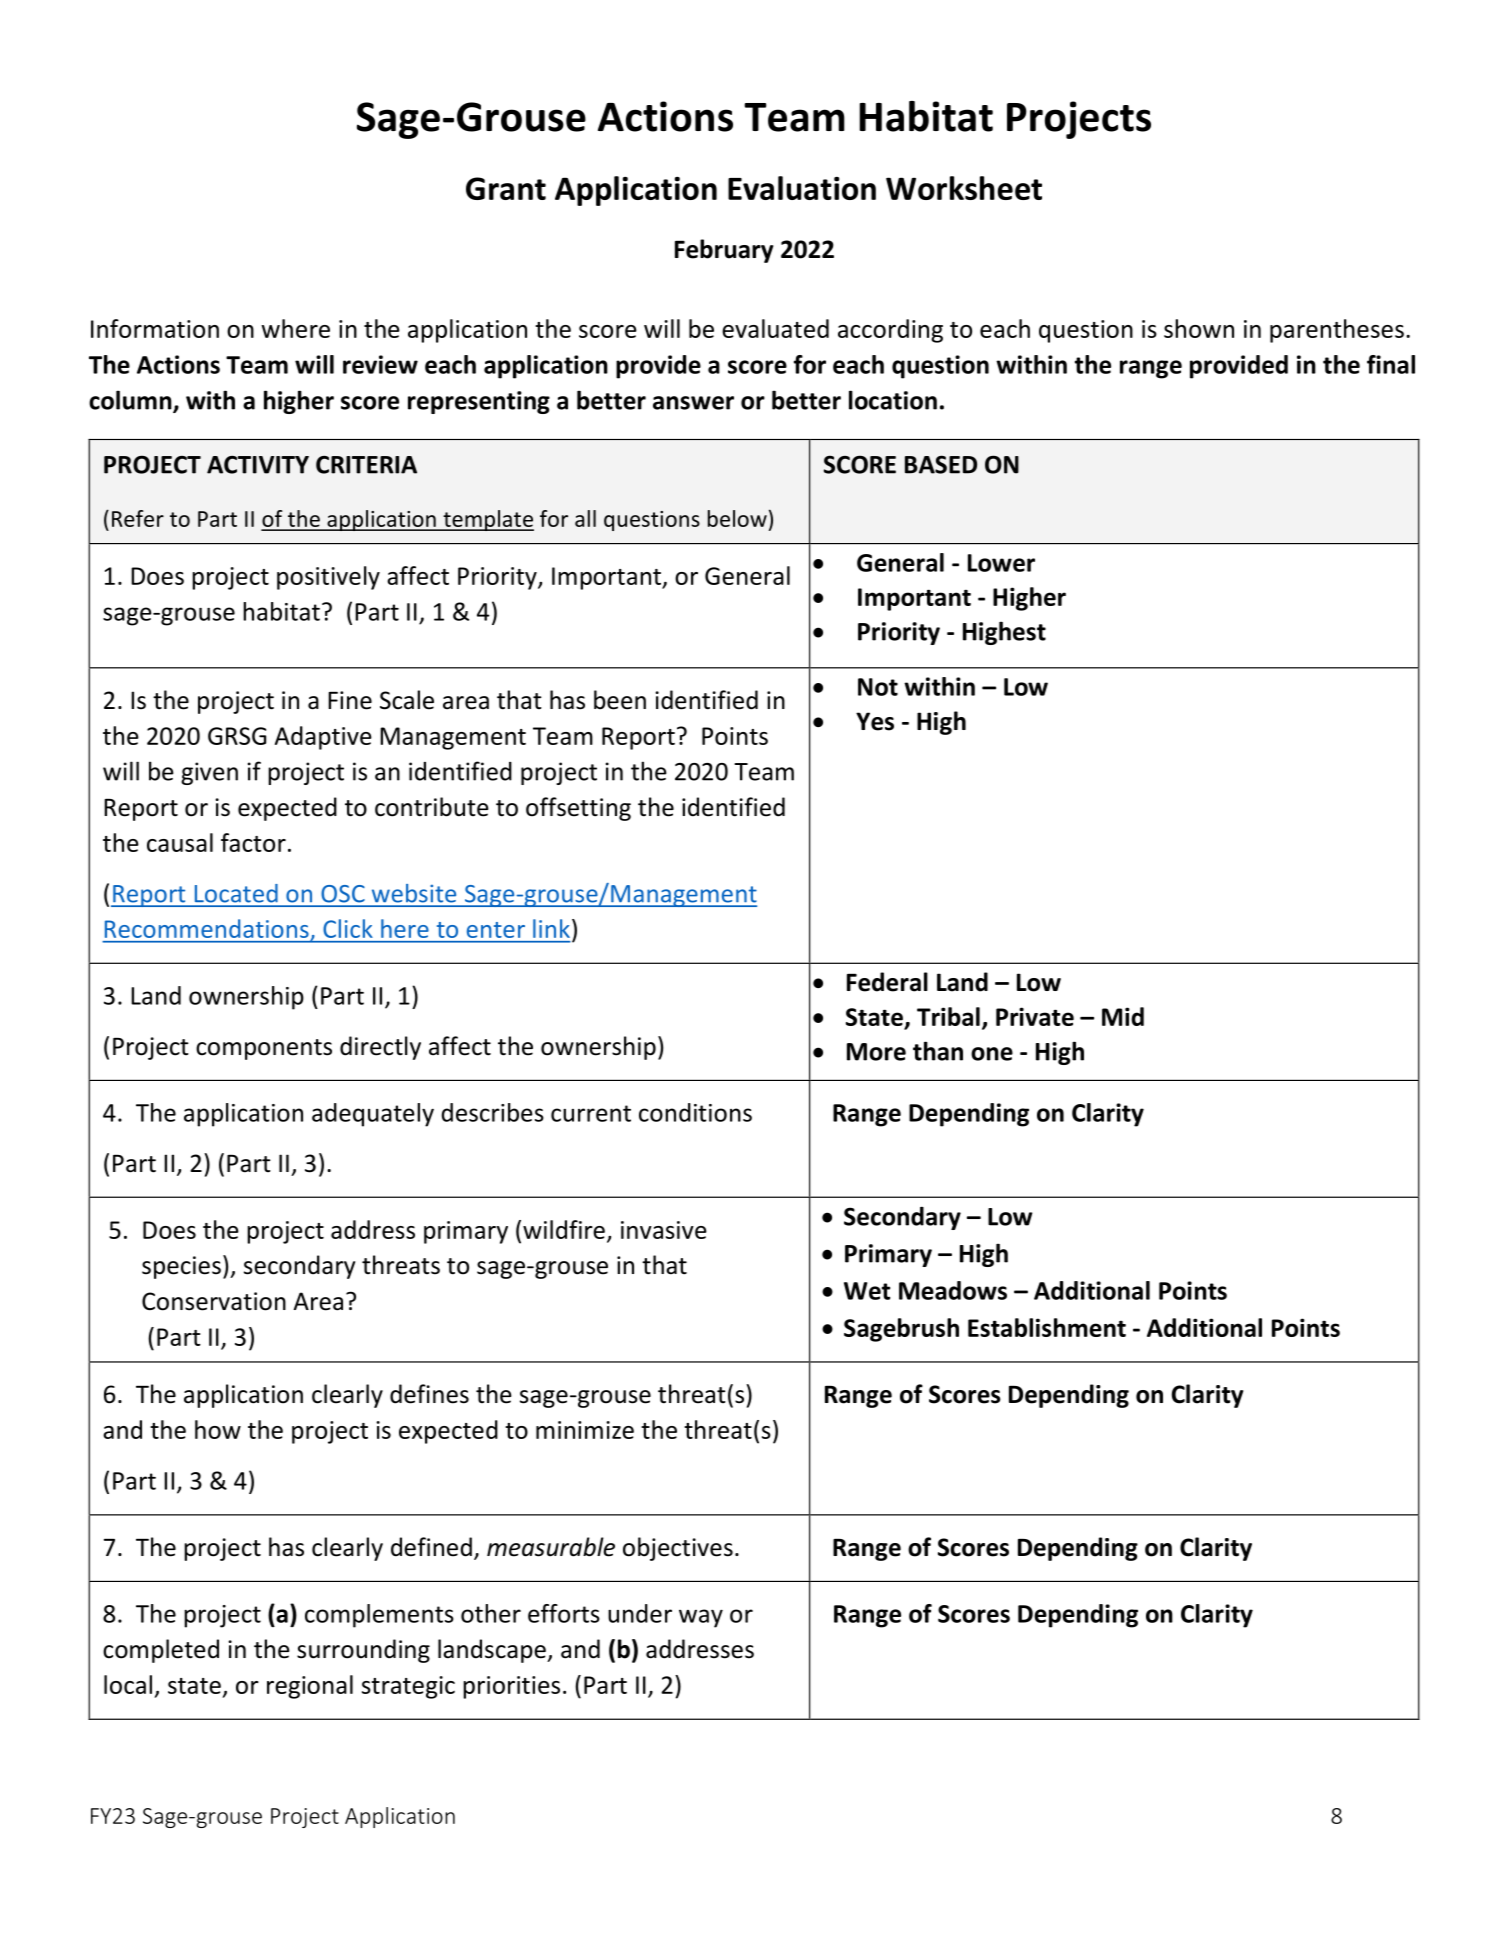 The width and height of the screenshot is (1508, 1952). I want to click on February, so click(724, 251).
